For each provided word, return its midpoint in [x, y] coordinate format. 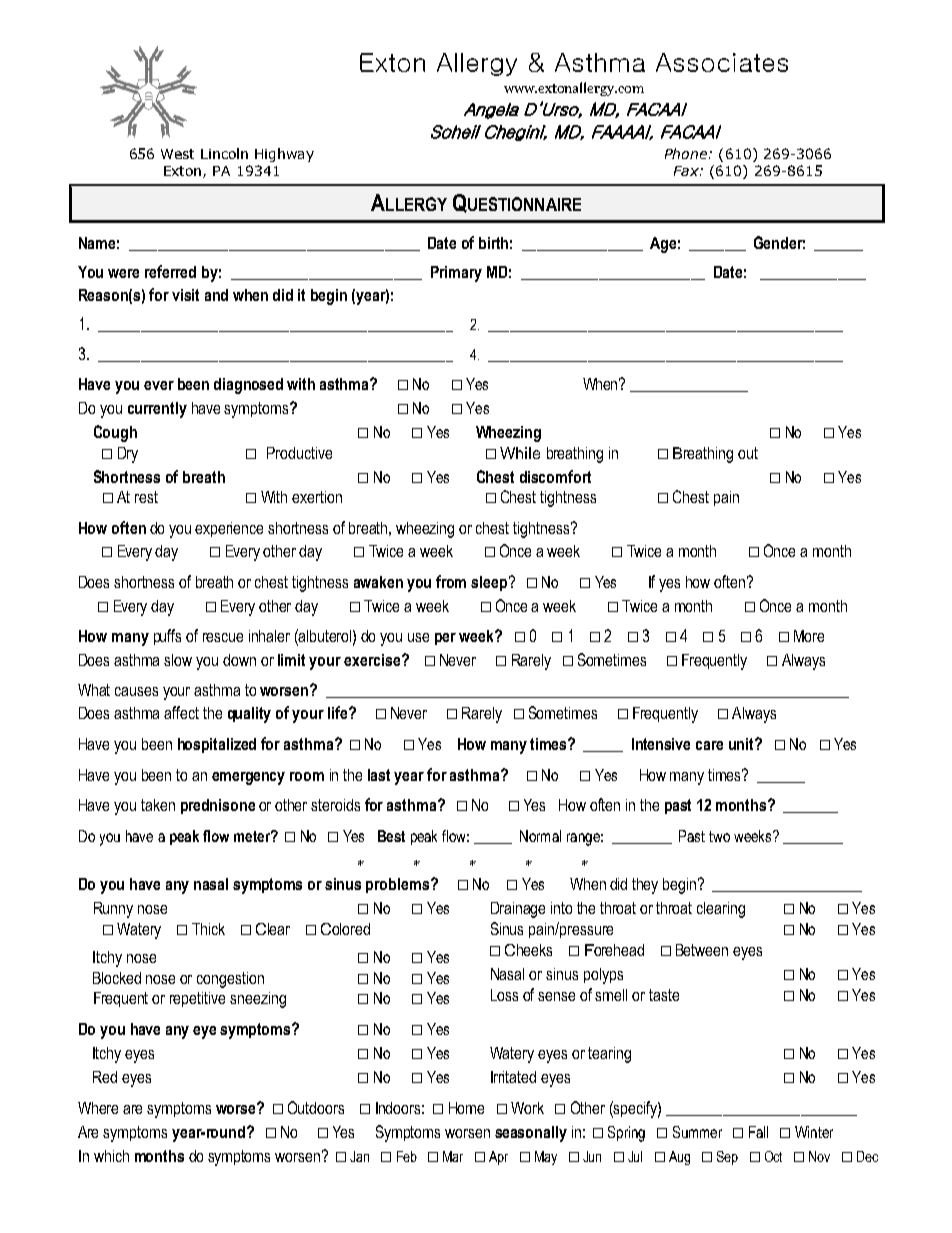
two [719, 836]
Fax [687, 171]
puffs [167, 637]
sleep [490, 583]
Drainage [518, 910]
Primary [456, 274]
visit [185, 295]
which [111, 1156]
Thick [208, 929]
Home [466, 1108]
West [177, 154]
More [809, 636]
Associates [722, 62]
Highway [284, 155]
